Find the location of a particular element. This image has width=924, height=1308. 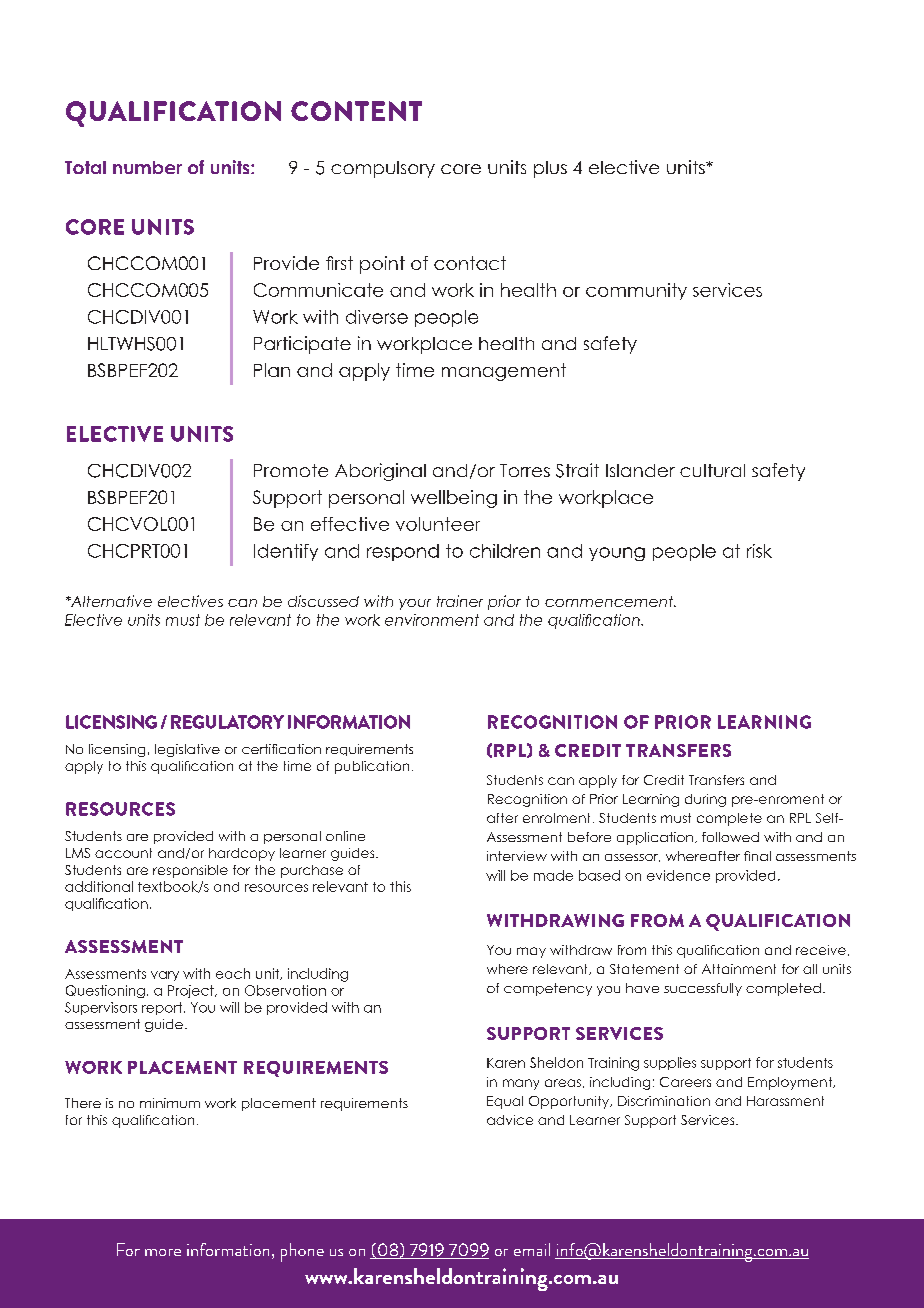

Attainment is located at coordinates (739, 969).
